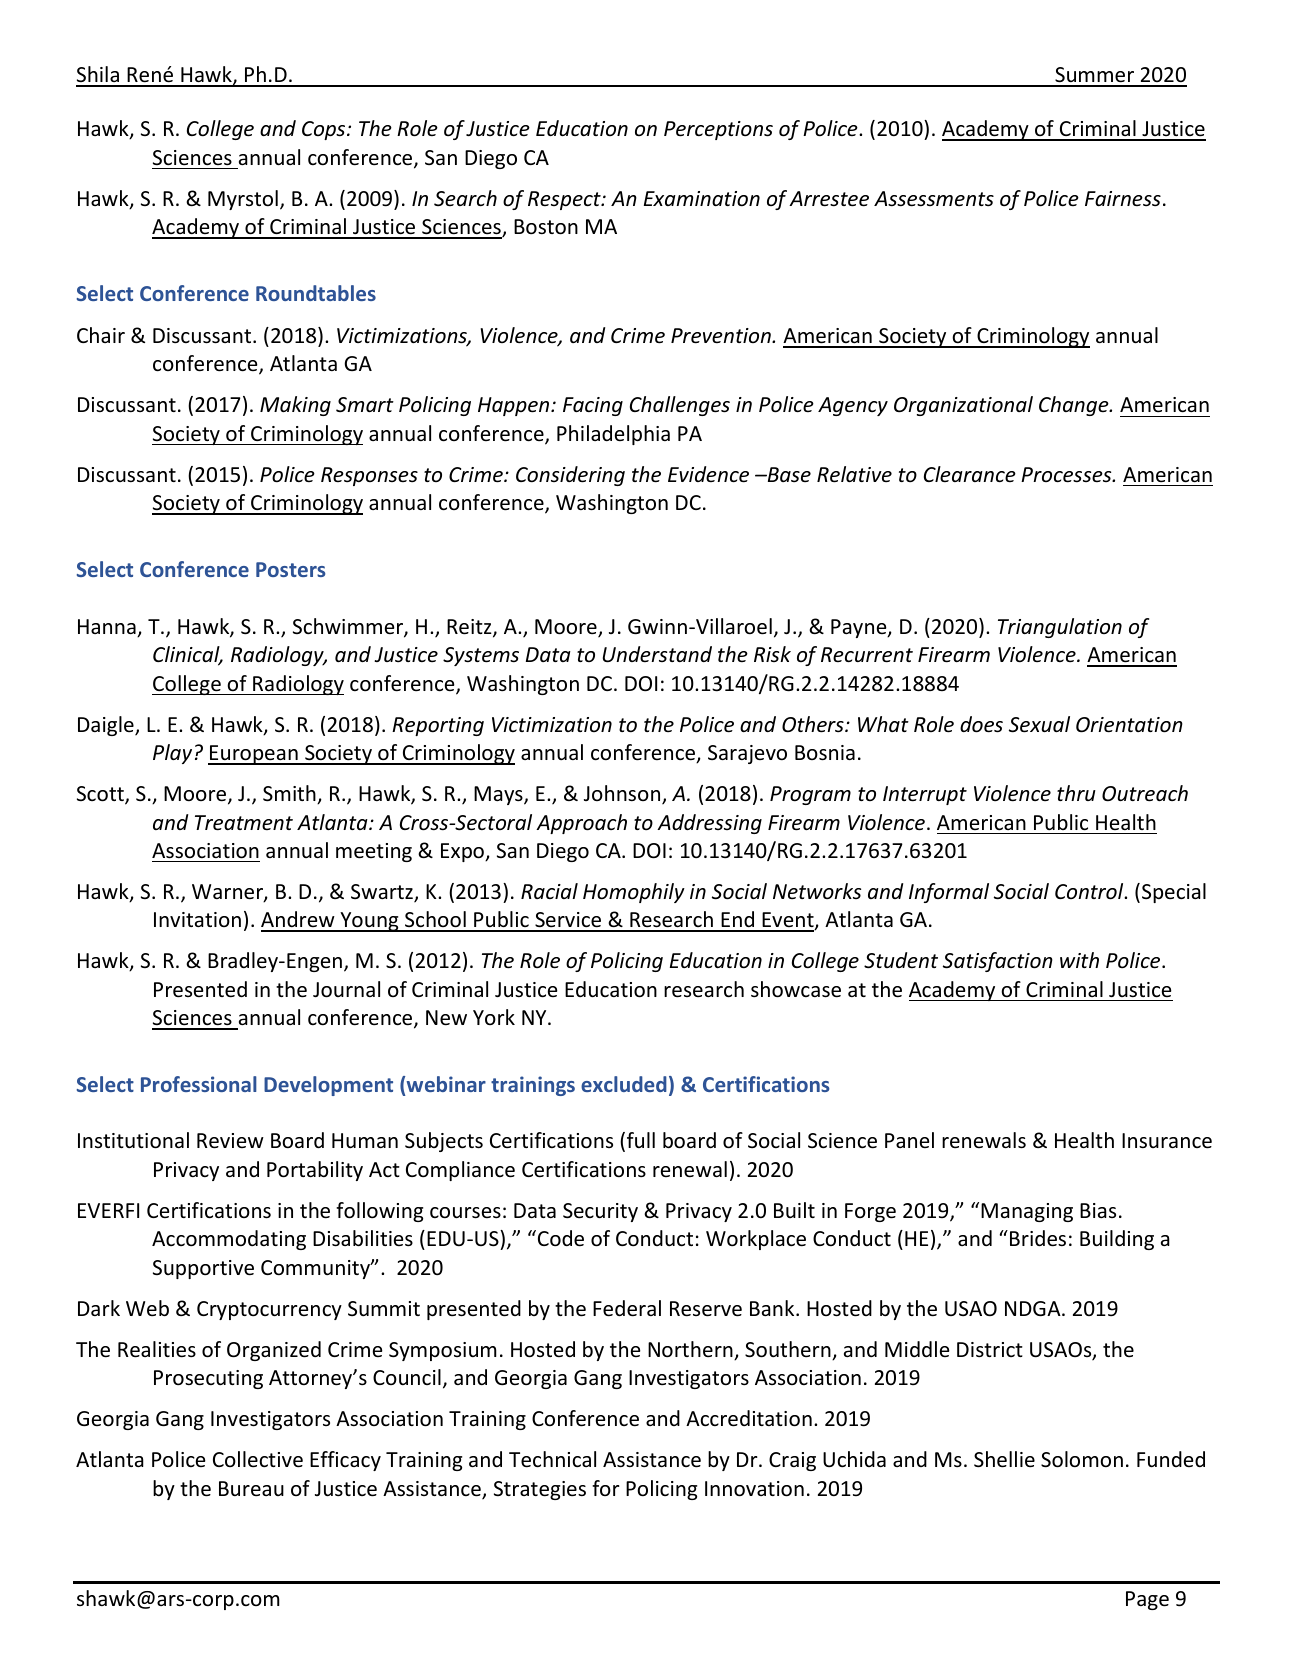 The height and width of the screenshot is (1673, 1293). What do you see at coordinates (1095, 76) in the screenshot?
I see `Summer` at bounding box center [1095, 76].
